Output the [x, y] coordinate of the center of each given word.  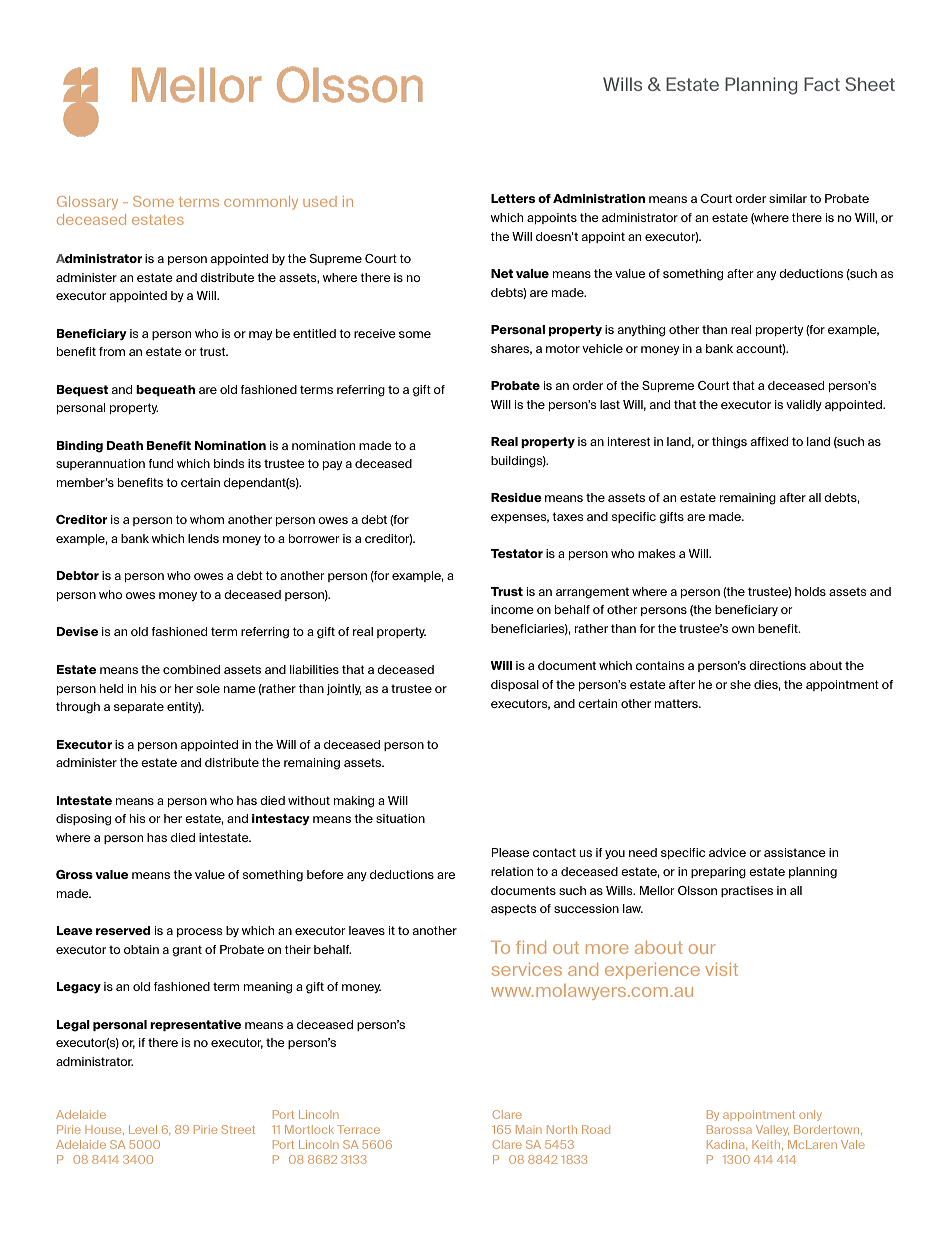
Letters [513, 198]
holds [810, 591]
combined [191, 669]
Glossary [87, 203]
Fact [822, 84]
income [512, 609]
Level [143, 1129]
